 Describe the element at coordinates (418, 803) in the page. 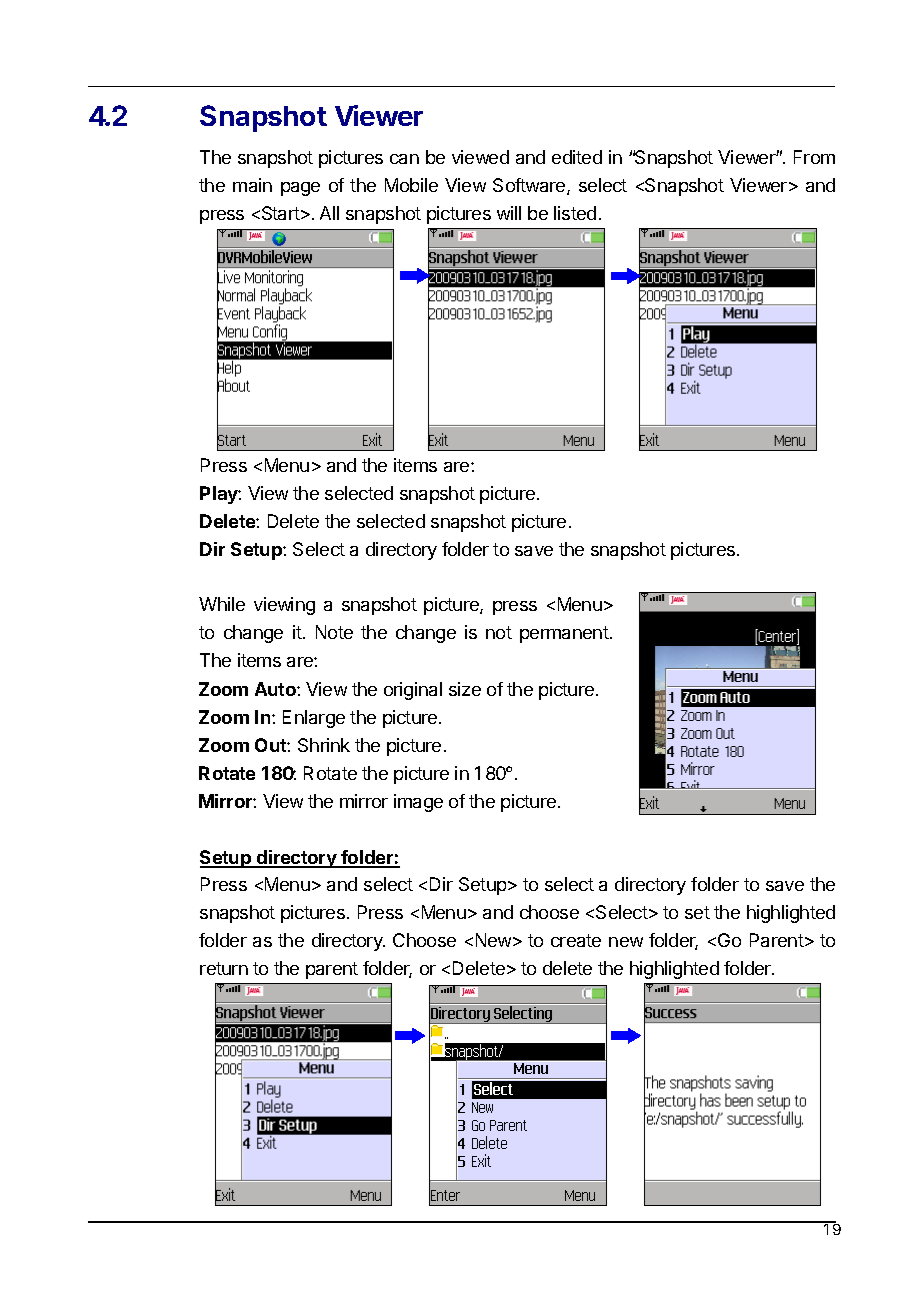

I see `image` at that location.
